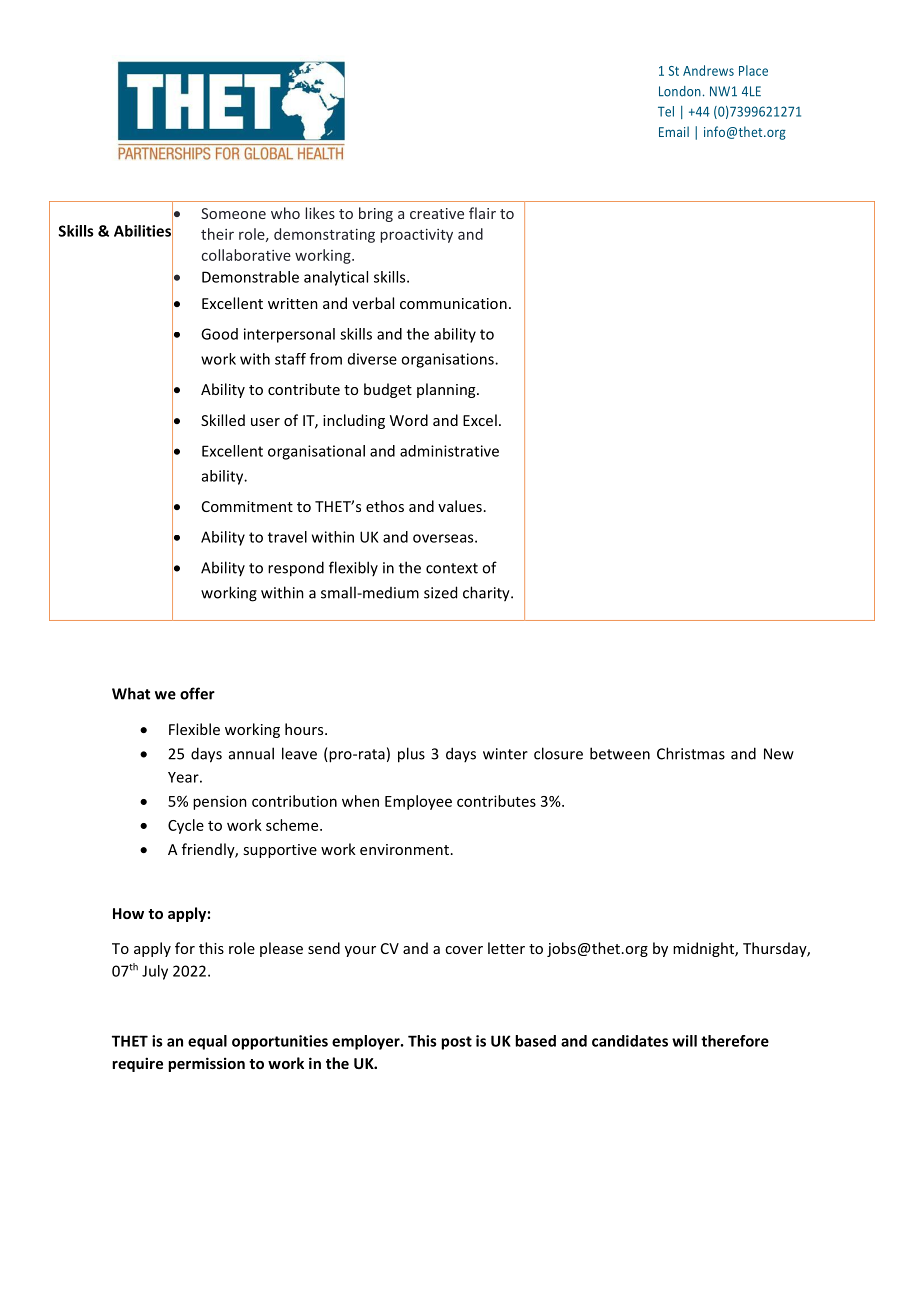  Describe the element at coordinates (449, 451) in the page. I see `administrative` at that location.
